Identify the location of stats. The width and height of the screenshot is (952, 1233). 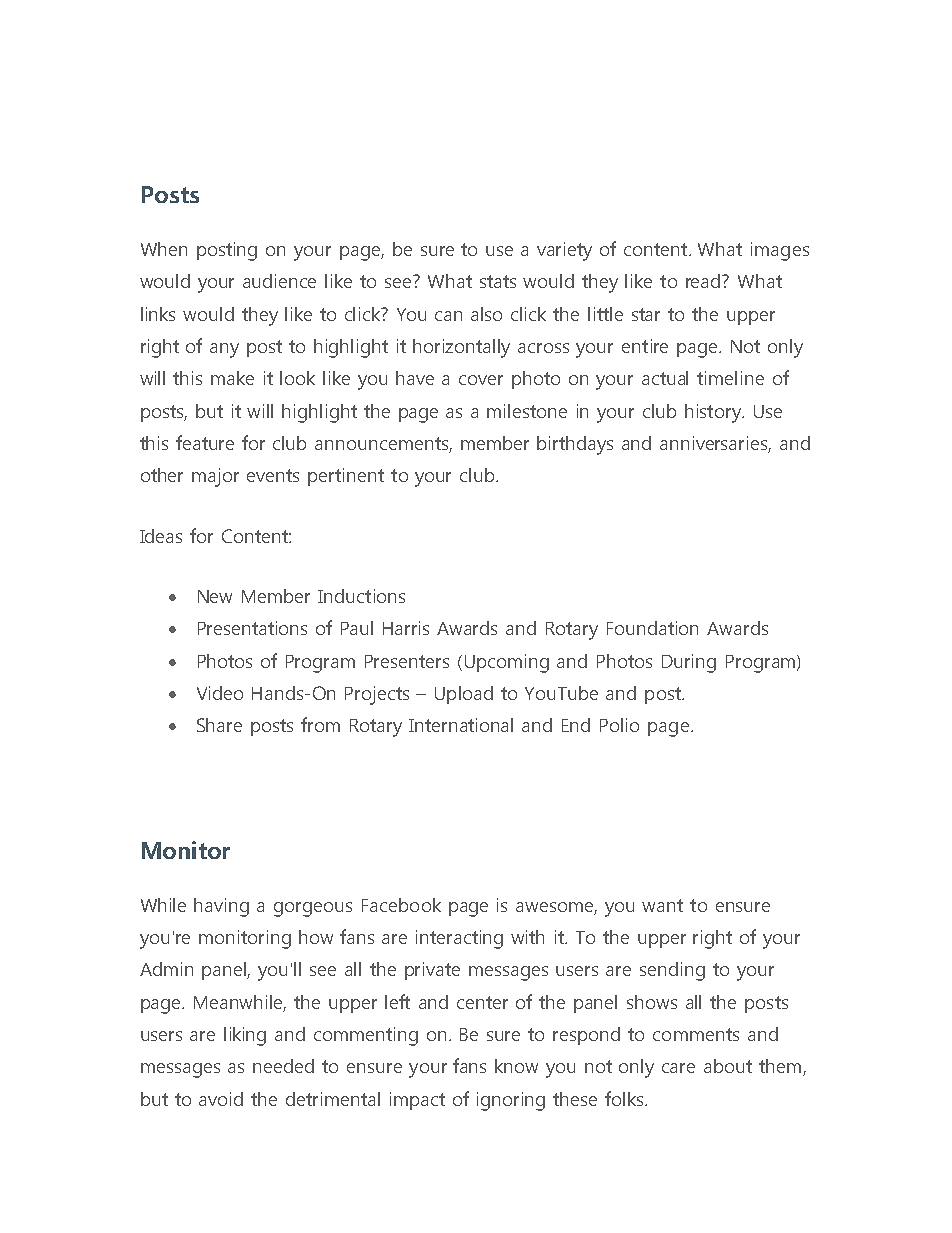
(498, 281).
